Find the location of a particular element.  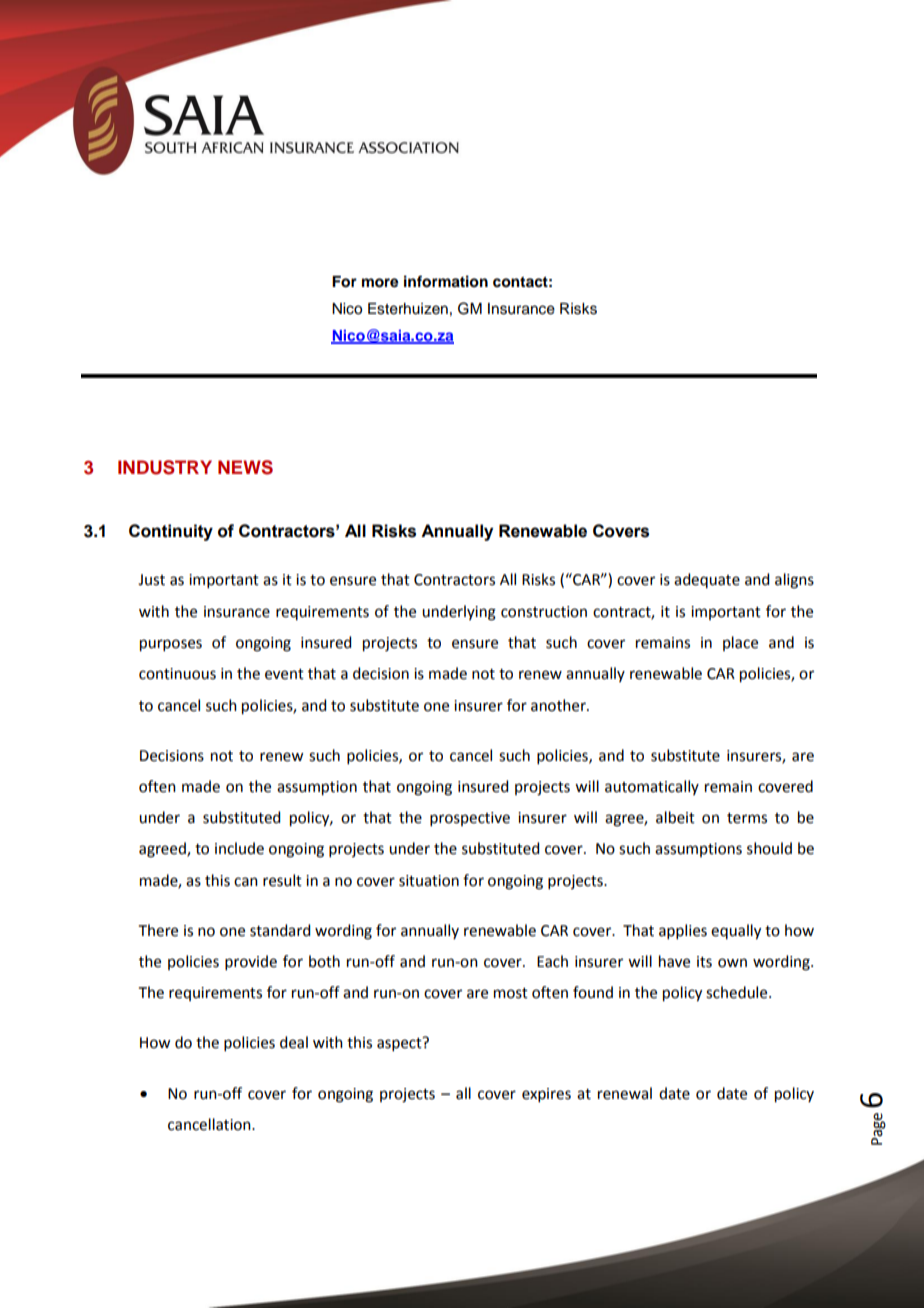

expires is located at coordinates (546, 1095).
